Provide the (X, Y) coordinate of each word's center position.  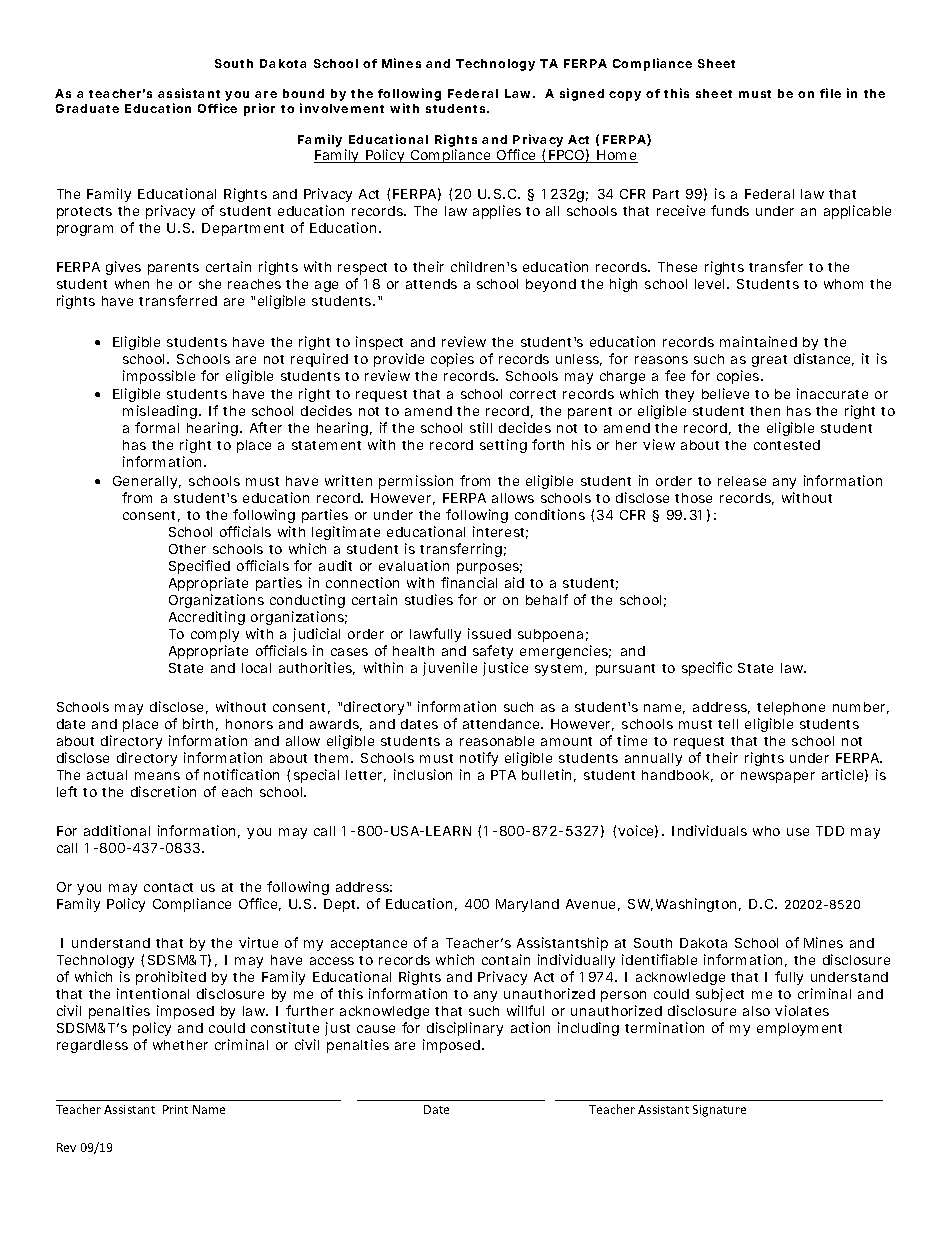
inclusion (423, 774)
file (830, 93)
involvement (342, 108)
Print (175, 1109)
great (769, 361)
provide (399, 360)
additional (117, 830)
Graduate (87, 108)
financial (469, 582)
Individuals (709, 830)
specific (707, 669)
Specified (199, 567)
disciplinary (465, 1029)
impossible (159, 377)
